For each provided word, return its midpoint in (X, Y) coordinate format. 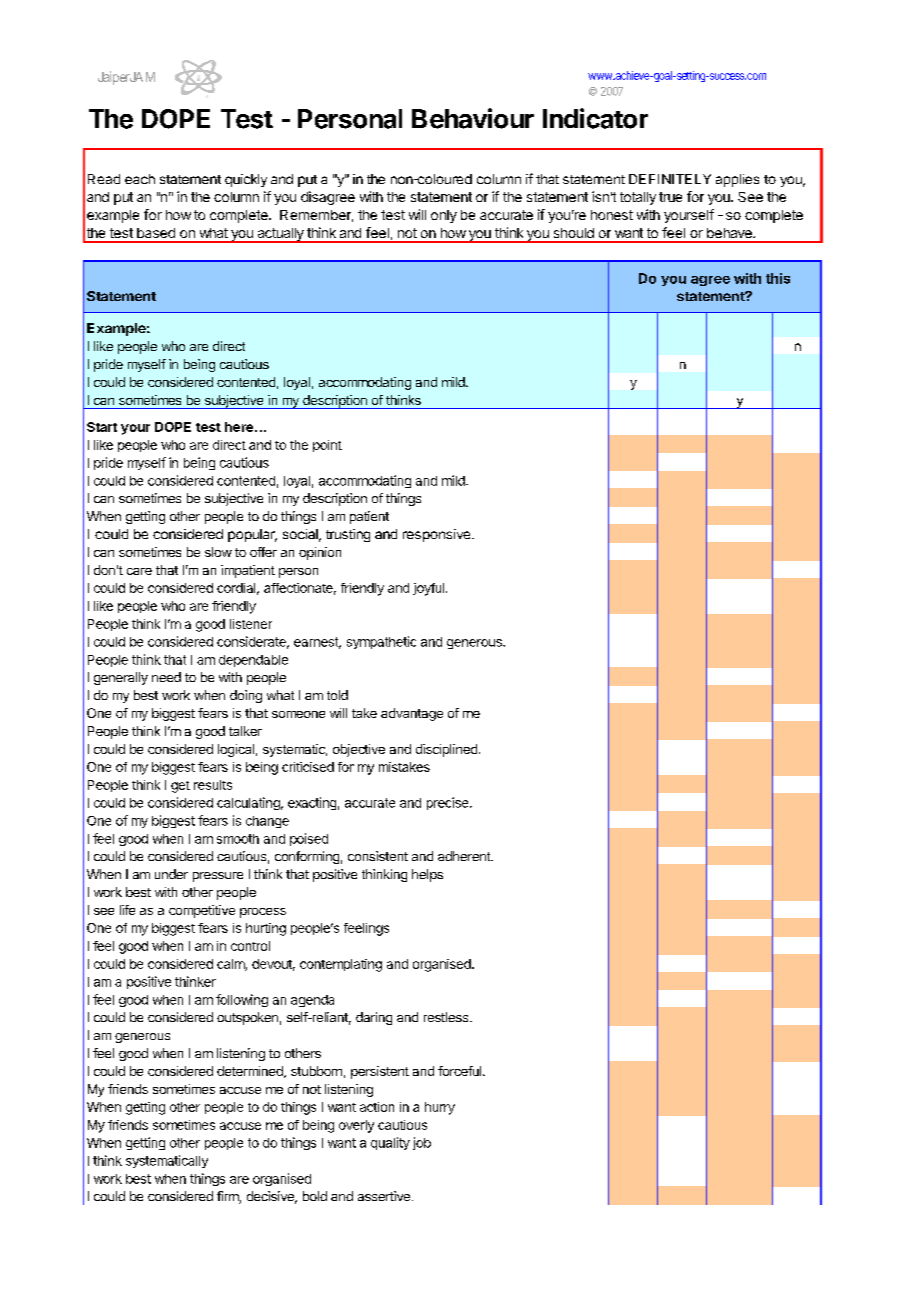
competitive (202, 911)
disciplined (446, 750)
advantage (412, 714)
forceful (461, 1071)
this (778, 278)
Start (102, 427)
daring (374, 1018)
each (140, 179)
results (213, 785)
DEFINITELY (670, 179)
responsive (436, 535)
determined (251, 1072)
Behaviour (473, 118)
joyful (428, 589)
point (327, 446)
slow (218, 552)
